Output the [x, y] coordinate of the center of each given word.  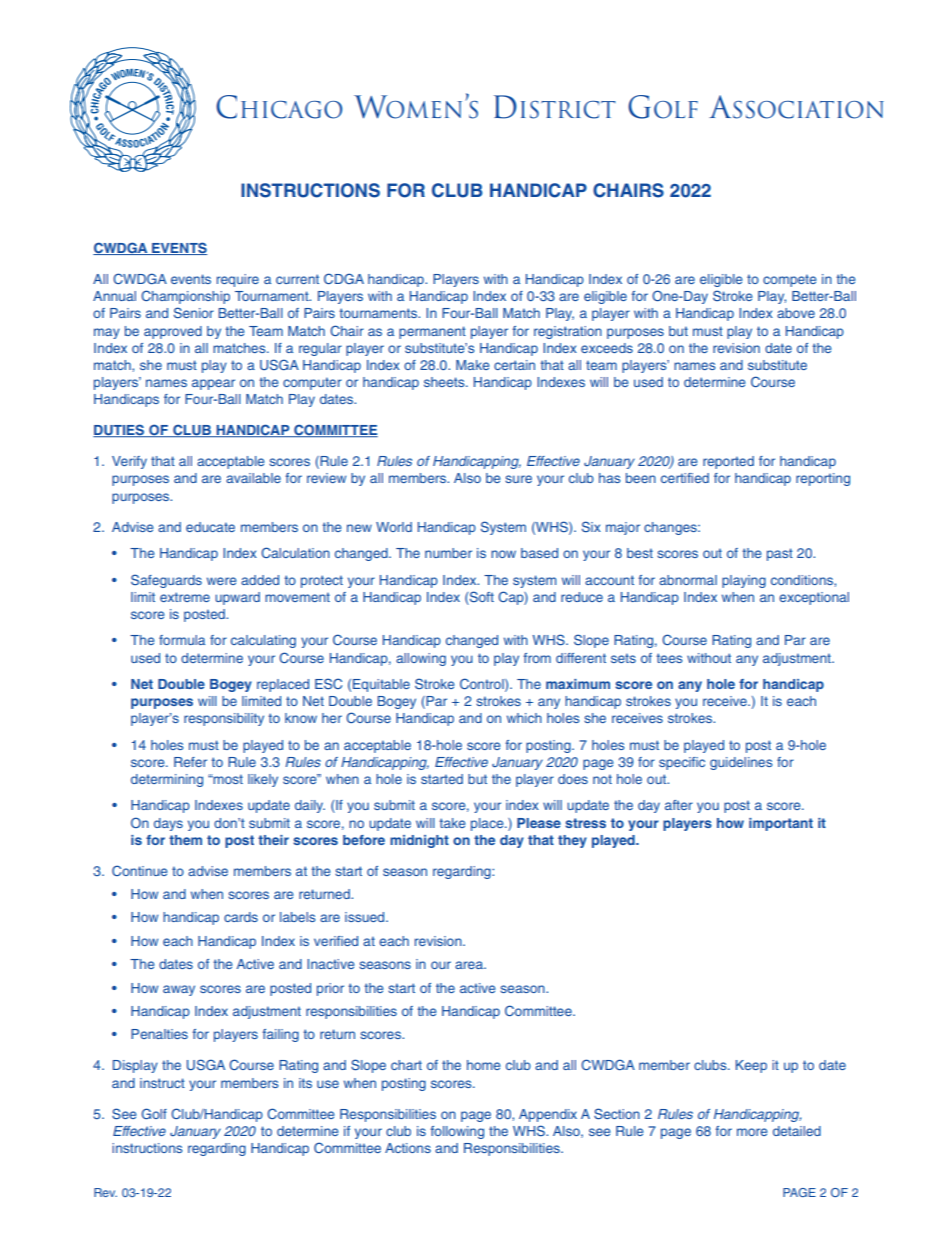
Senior [194, 312]
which [524, 718]
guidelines [741, 763]
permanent [432, 332]
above [796, 313]
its [305, 1083]
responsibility [224, 719]
